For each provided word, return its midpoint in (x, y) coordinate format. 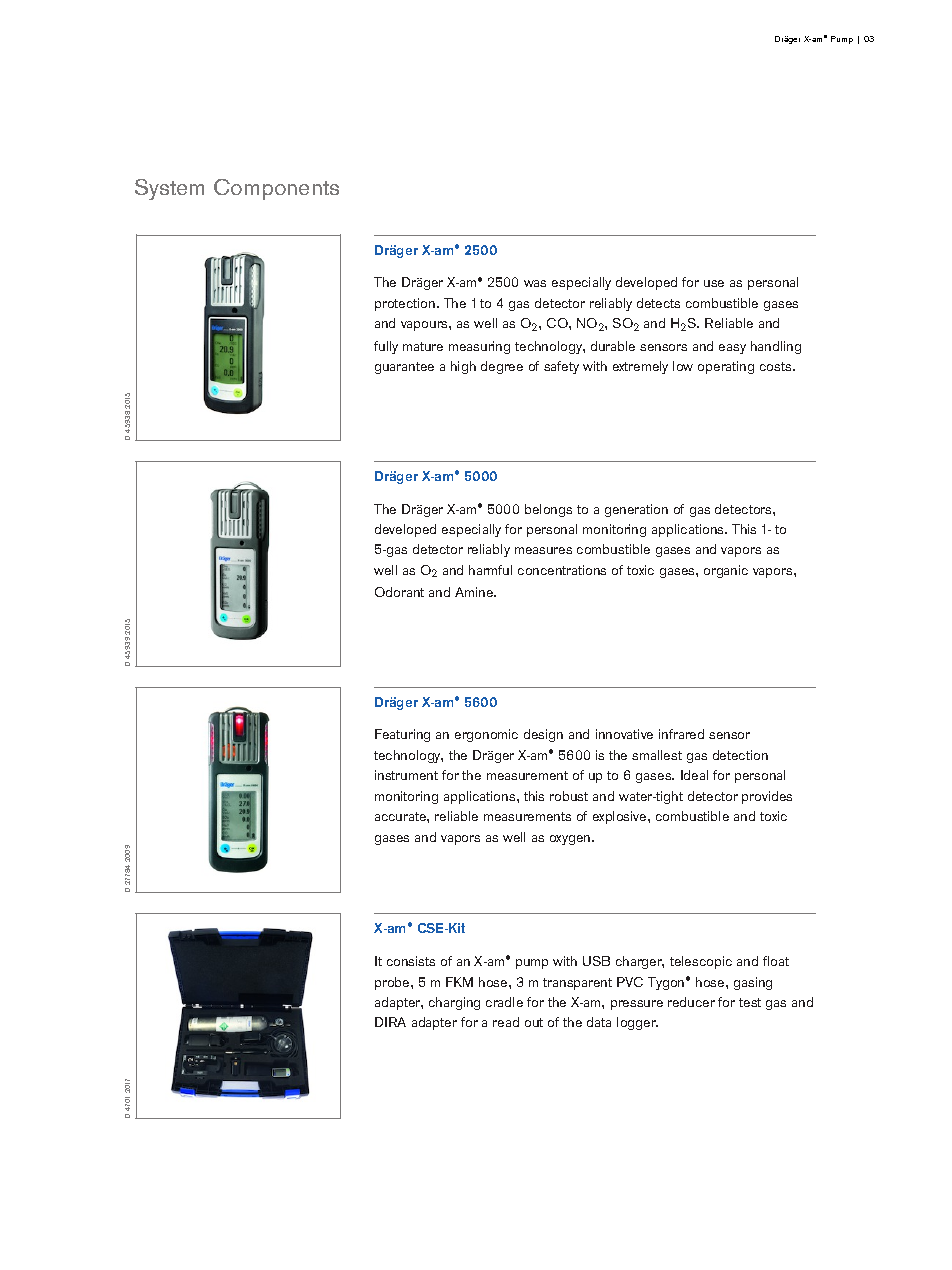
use (714, 283)
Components (276, 189)
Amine (475, 592)
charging (454, 1003)
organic (726, 571)
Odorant (399, 592)
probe (393, 983)
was (535, 283)
